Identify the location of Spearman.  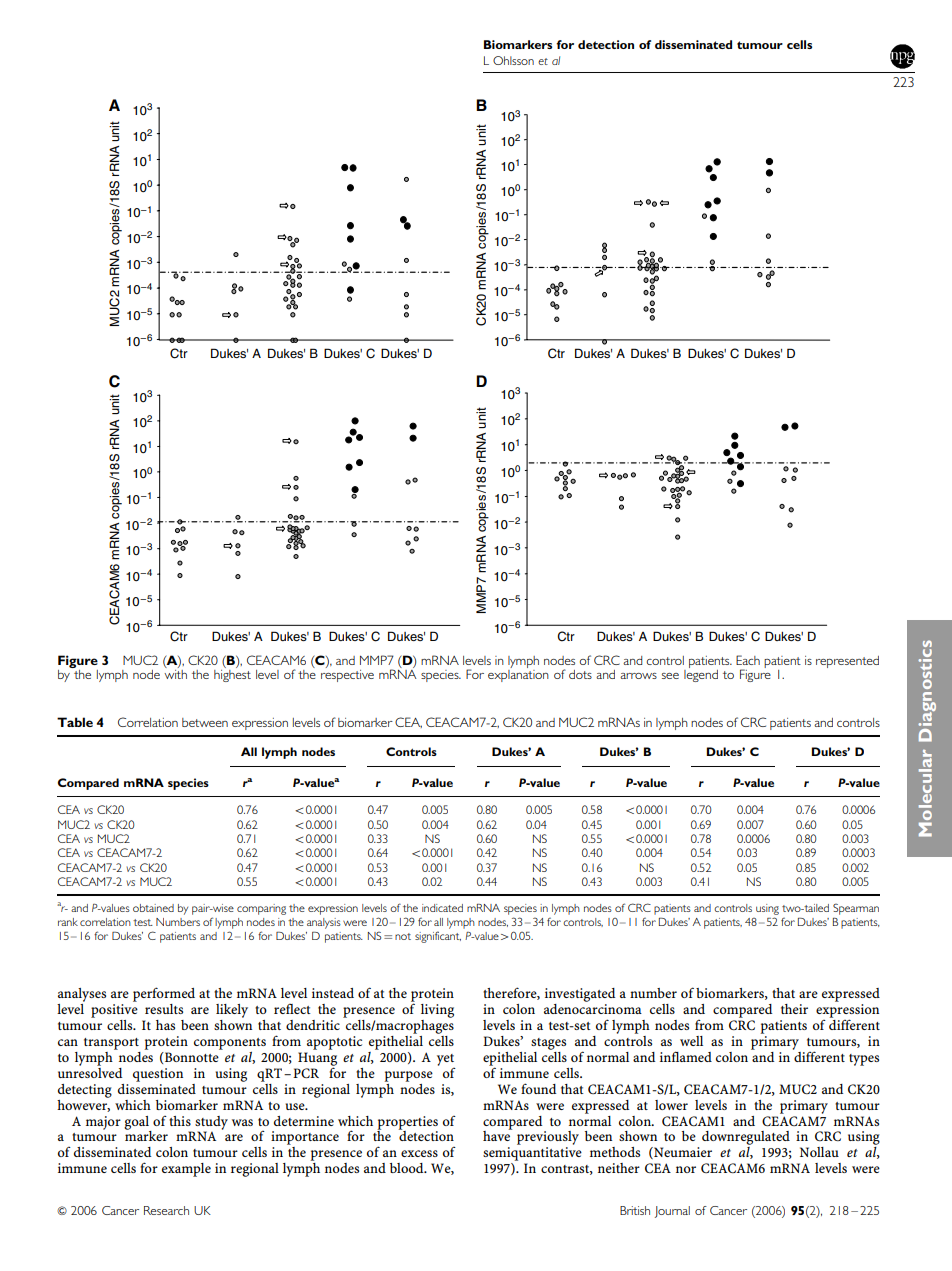
(856, 909).
